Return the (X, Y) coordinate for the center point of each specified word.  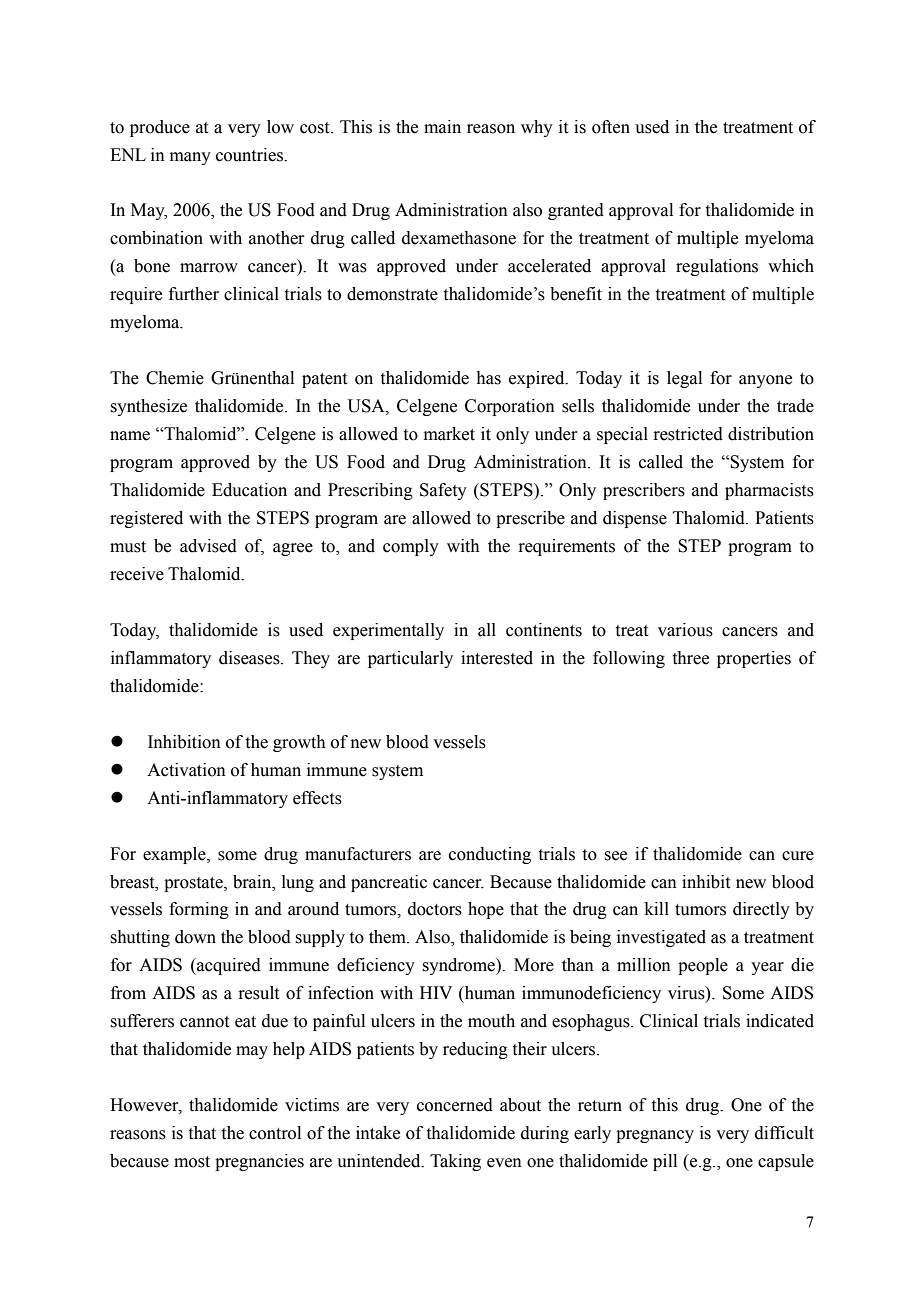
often (611, 127)
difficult (784, 1133)
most (192, 1162)
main (442, 127)
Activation (186, 770)
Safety (443, 491)
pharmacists (769, 491)
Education (249, 490)
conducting (490, 855)
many (190, 158)
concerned (455, 1105)
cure (798, 856)
